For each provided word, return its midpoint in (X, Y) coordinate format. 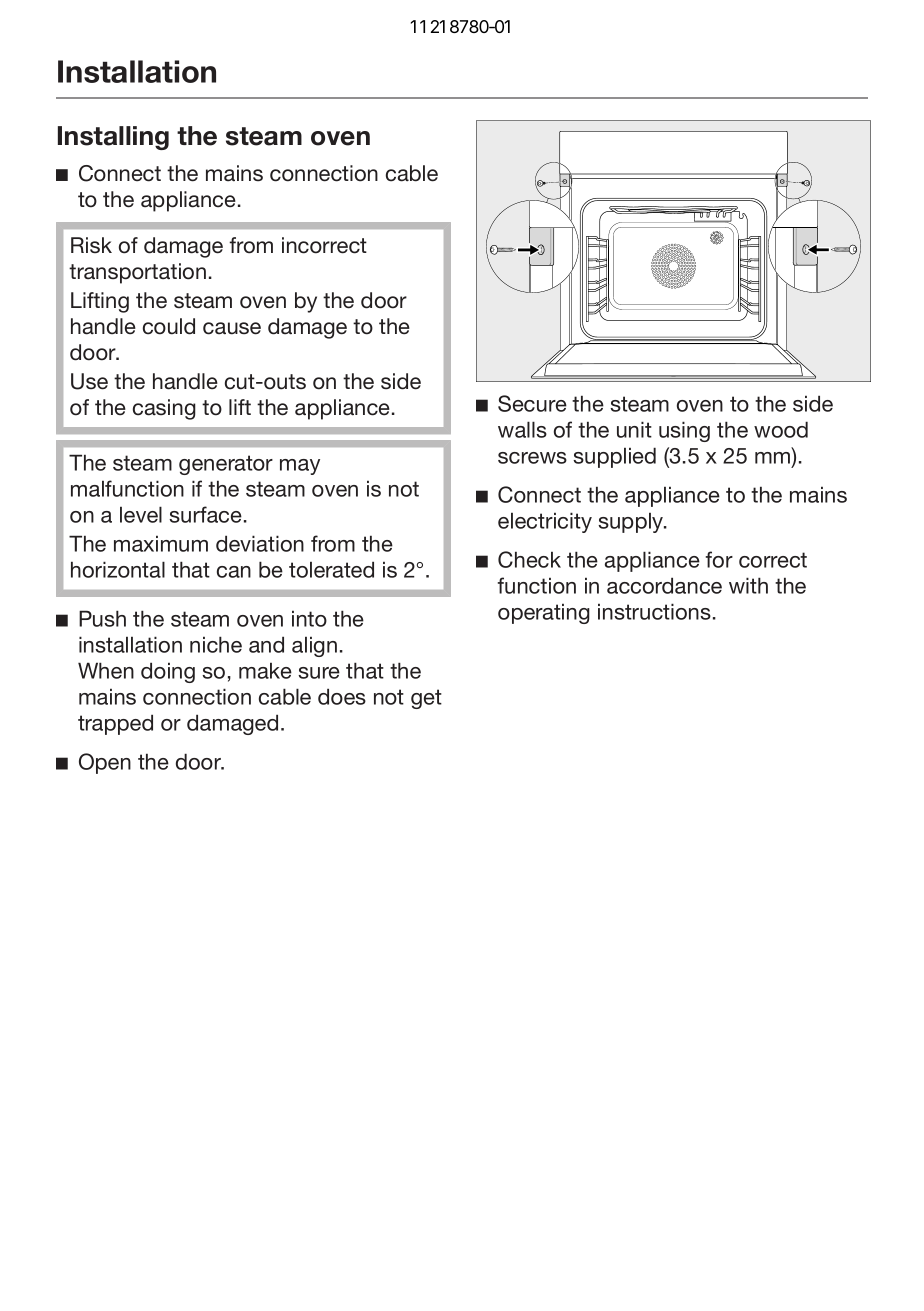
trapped (115, 724)
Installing (113, 138)
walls (522, 429)
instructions (654, 611)
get (426, 699)
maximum (161, 543)
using (684, 431)
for (719, 559)
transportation (137, 273)
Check (529, 559)
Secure (532, 403)
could (169, 326)
